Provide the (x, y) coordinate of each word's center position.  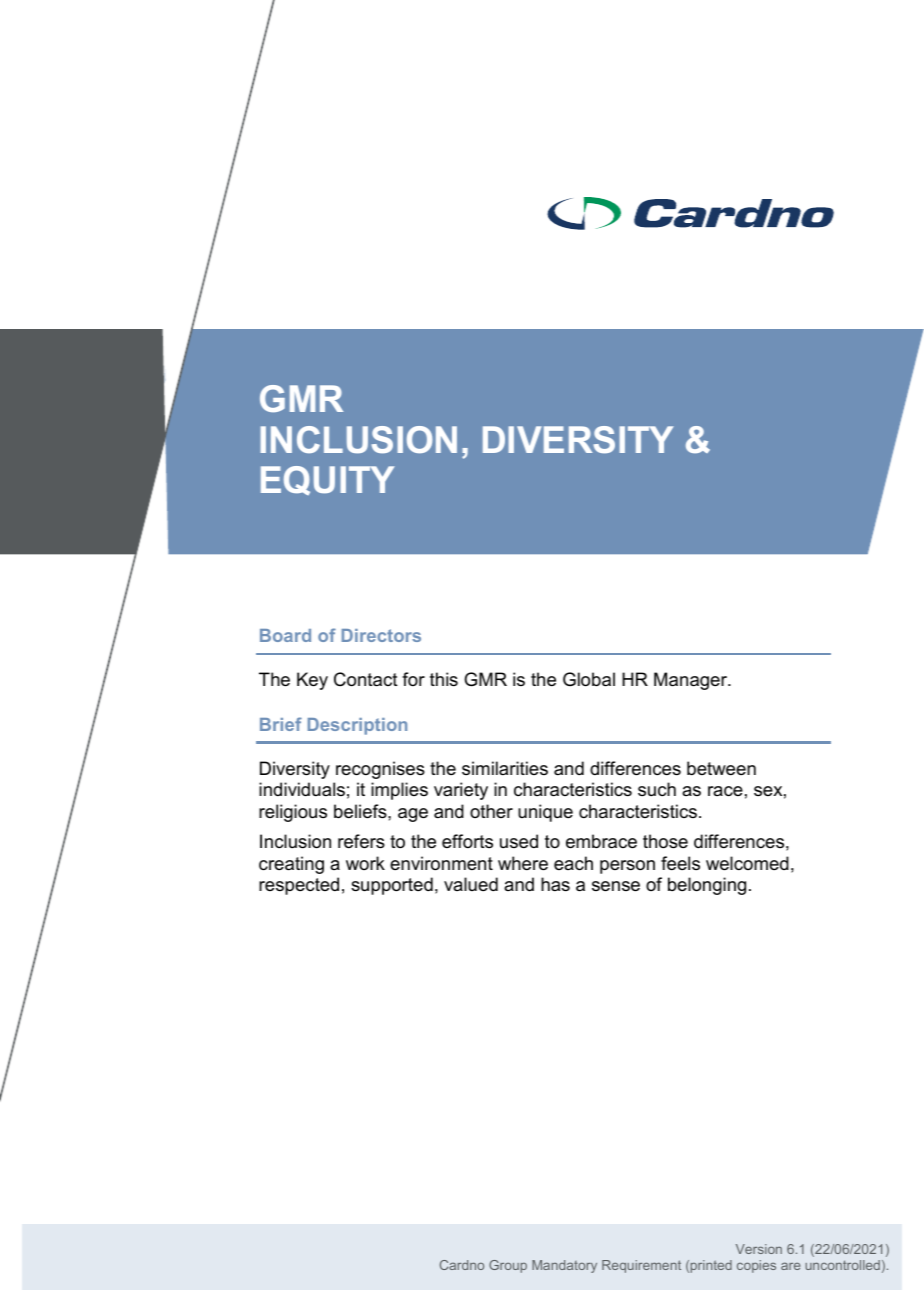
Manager (692, 681)
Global (589, 679)
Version (759, 1249)
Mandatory (564, 1266)
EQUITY (328, 480)
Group (508, 1266)
